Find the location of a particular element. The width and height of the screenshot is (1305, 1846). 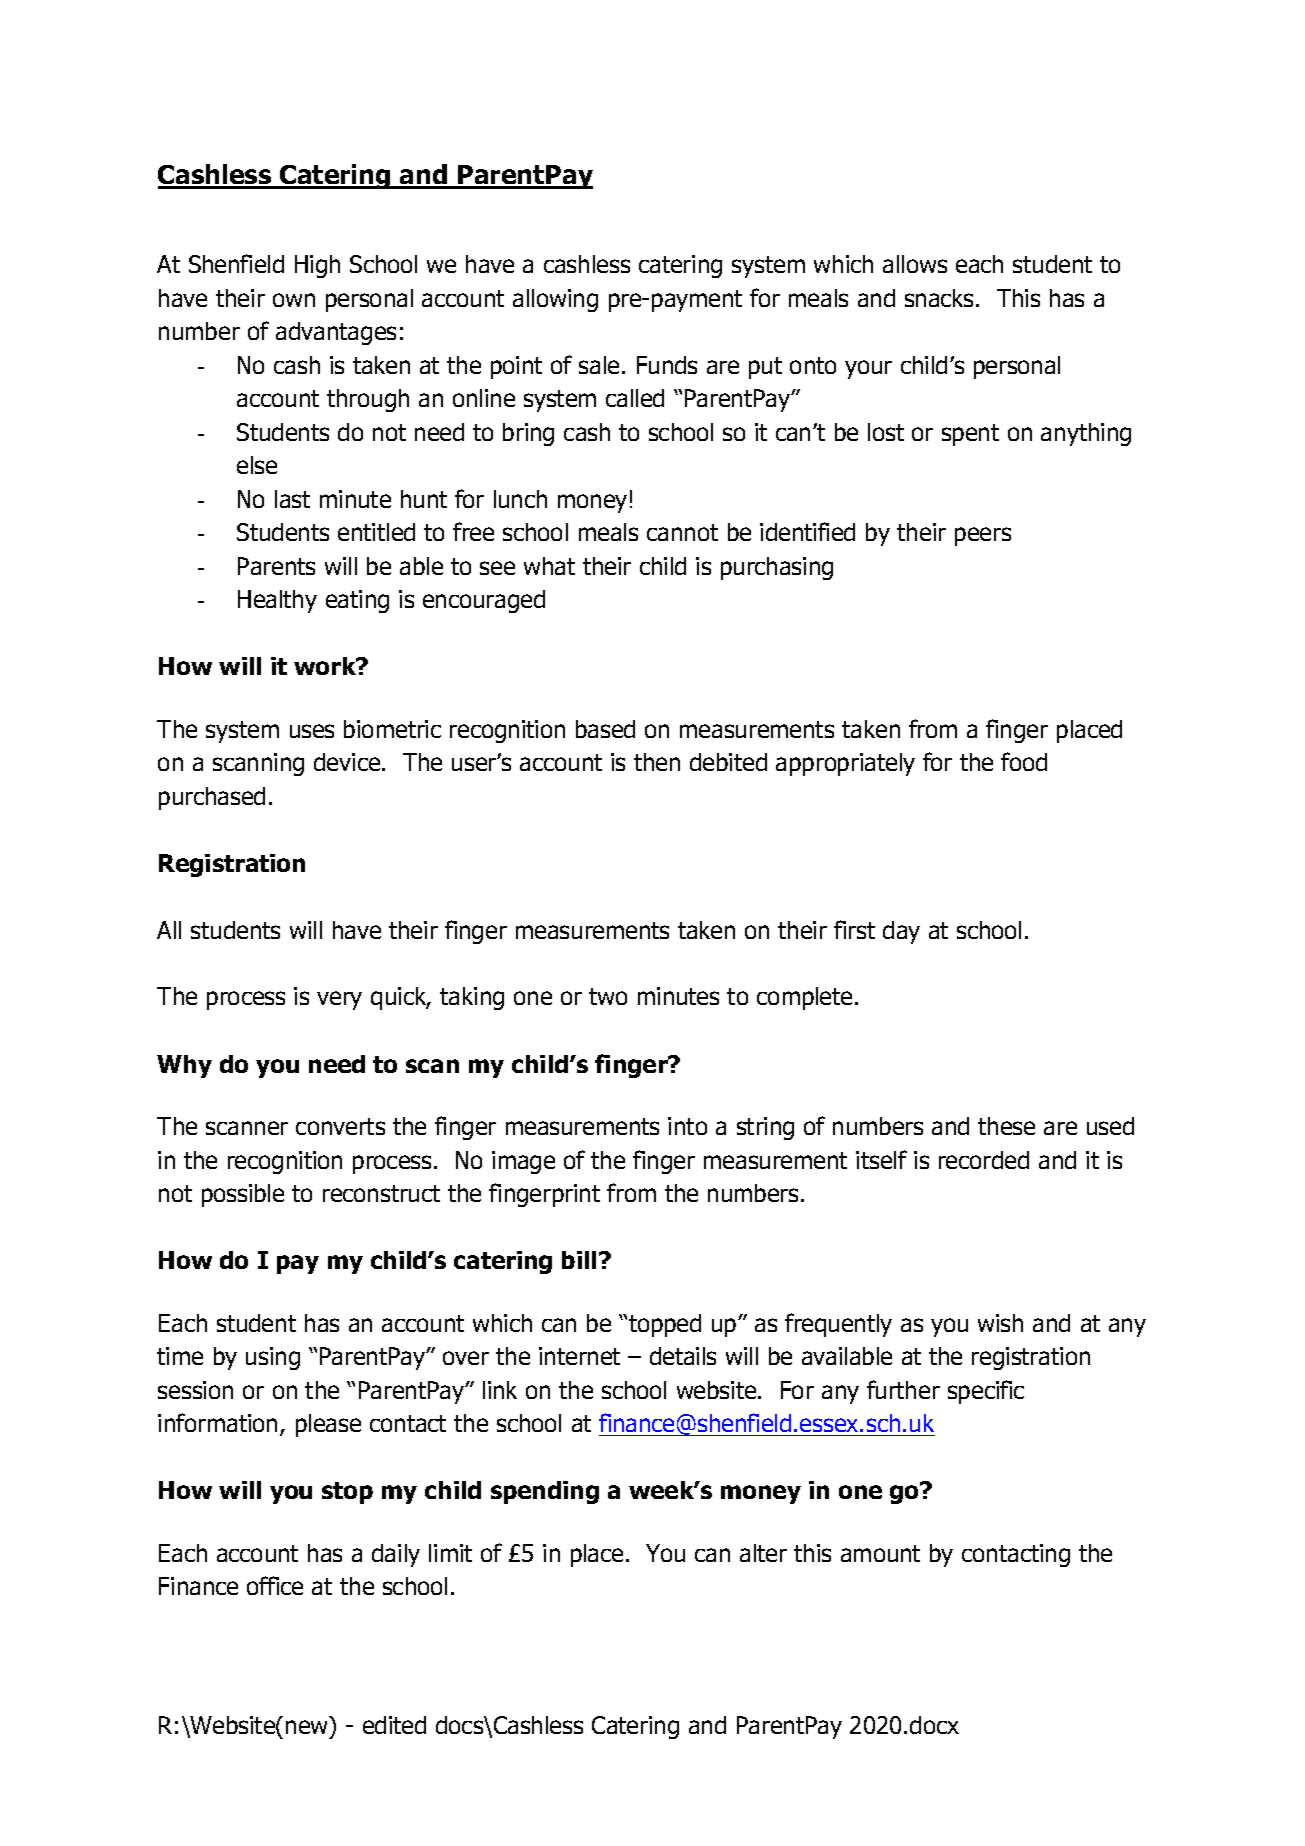

alter is located at coordinates (763, 1553).
